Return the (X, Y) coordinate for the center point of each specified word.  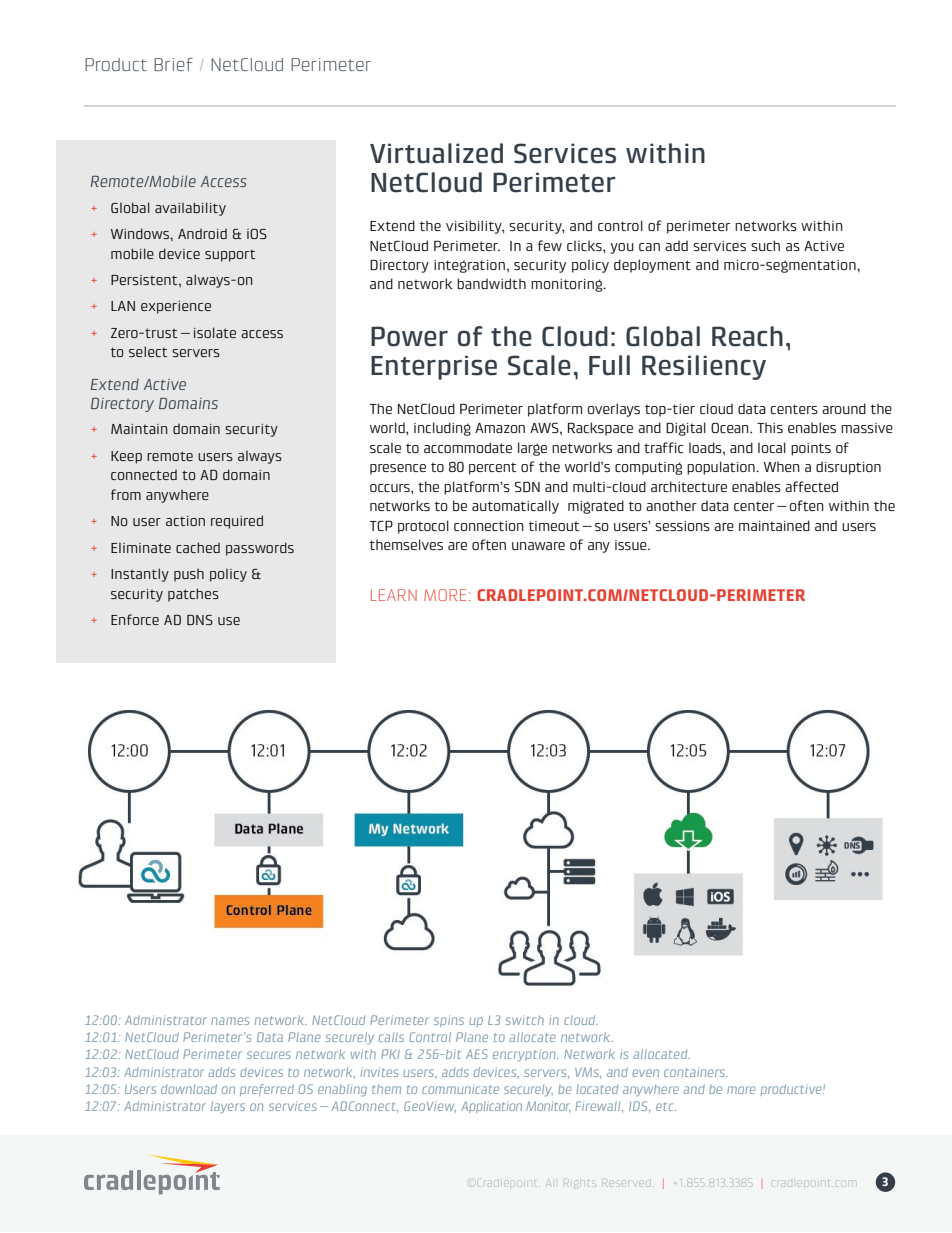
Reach (747, 336)
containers (696, 1072)
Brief (173, 64)
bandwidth (491, 283)
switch (524, 1020)
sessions (682, 526)
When (782, 466)
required (237, 522)
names (230, 1021)
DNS (200, 619)
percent (492, 468)
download (189, 1089)
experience (176, 307)
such (765, 245)
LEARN (394, 595)
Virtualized (436, 153)
